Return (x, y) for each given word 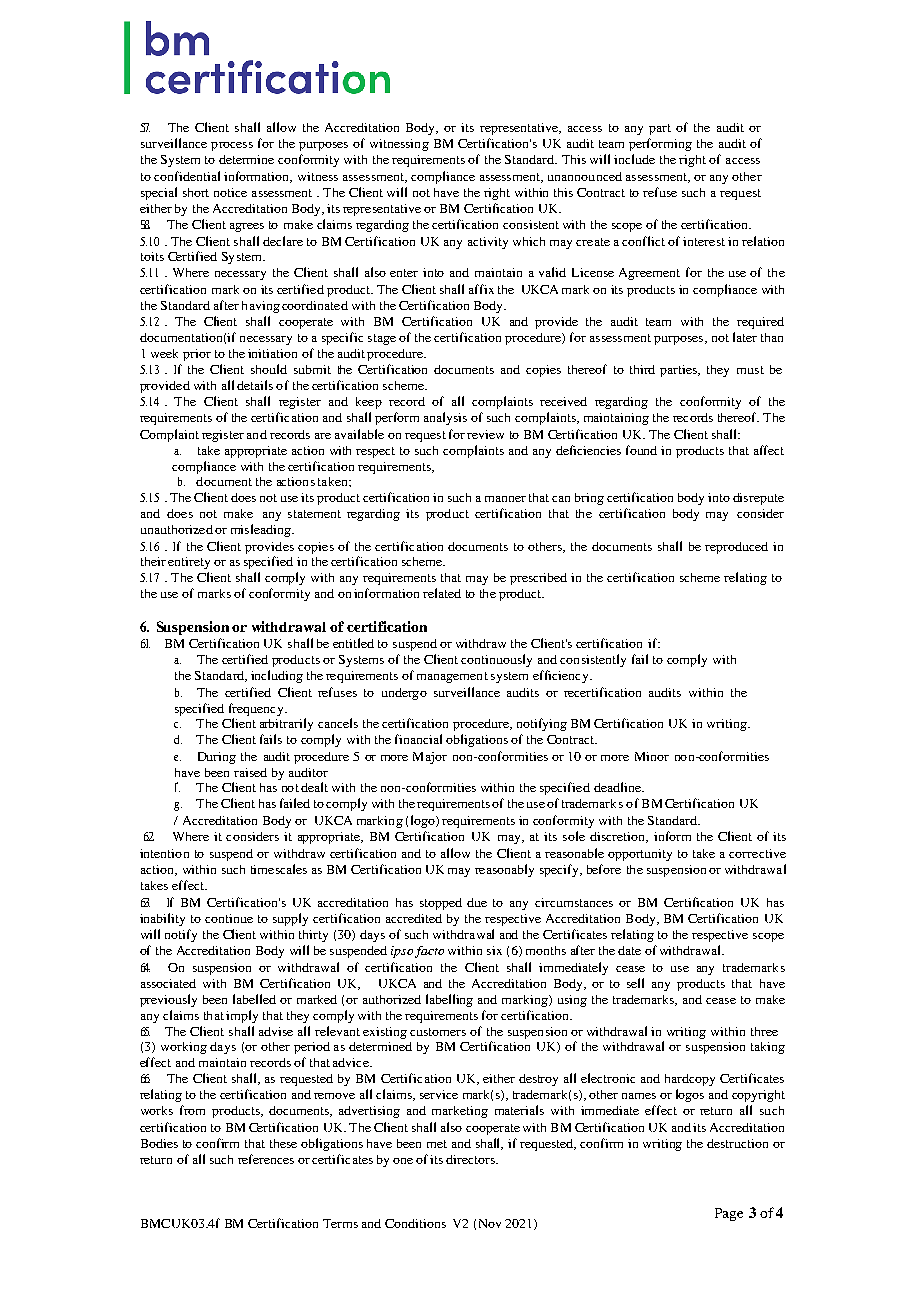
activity (488, 243)
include (634, 159)
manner (505, 499)
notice (230, 192)
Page (729, 1214)
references (266, 1159)
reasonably (504, 870)
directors (471, 1159)
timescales (279, 869)
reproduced (736, 548)
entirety (189, 563)
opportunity (640, 855)
